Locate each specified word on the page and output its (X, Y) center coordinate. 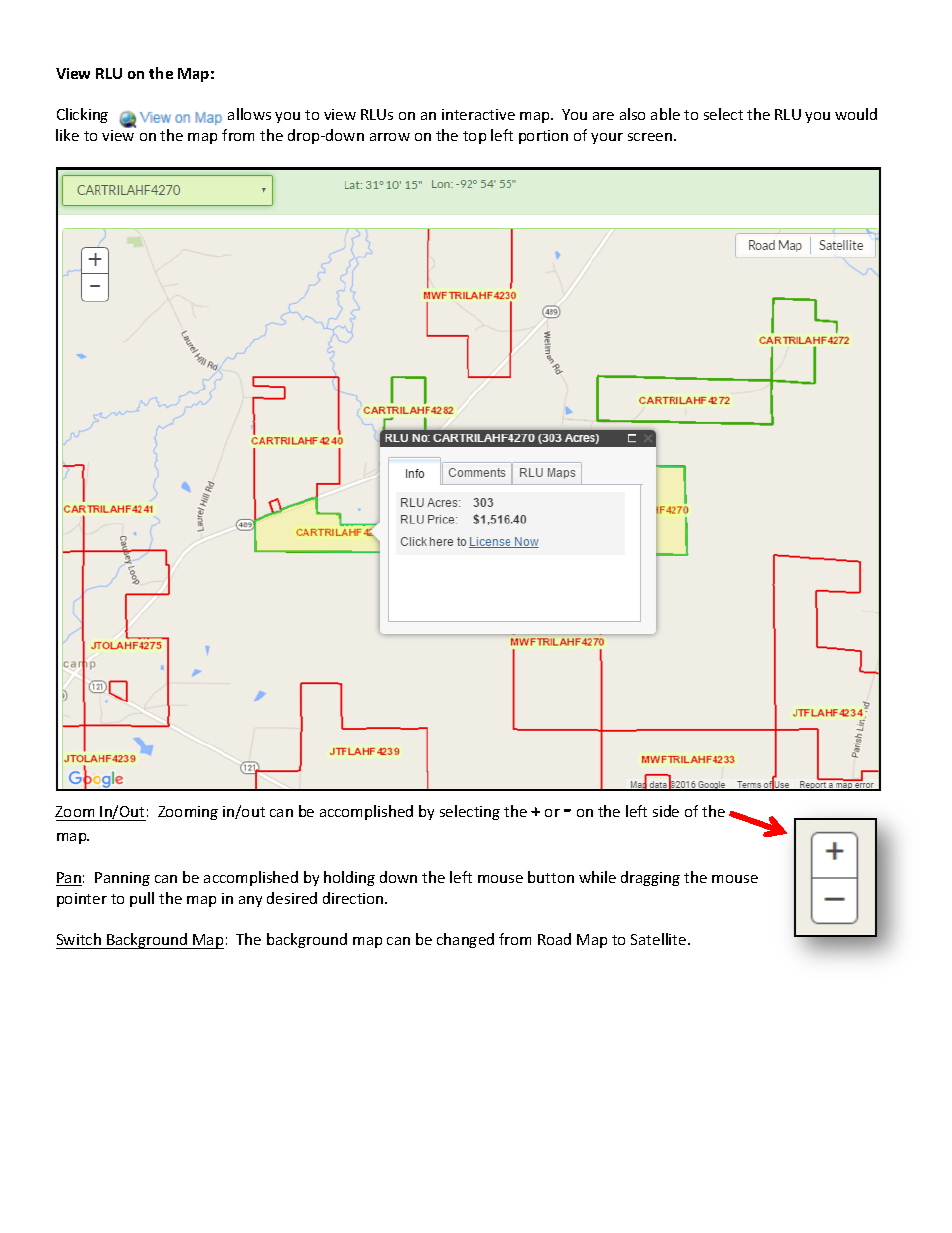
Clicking (82, 115)
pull (142, 899)
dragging (650, 878)
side (666, 811)
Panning (122, 879)
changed (465, 940)
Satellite (660, 939)
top (474, 137)
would (856, 114)
